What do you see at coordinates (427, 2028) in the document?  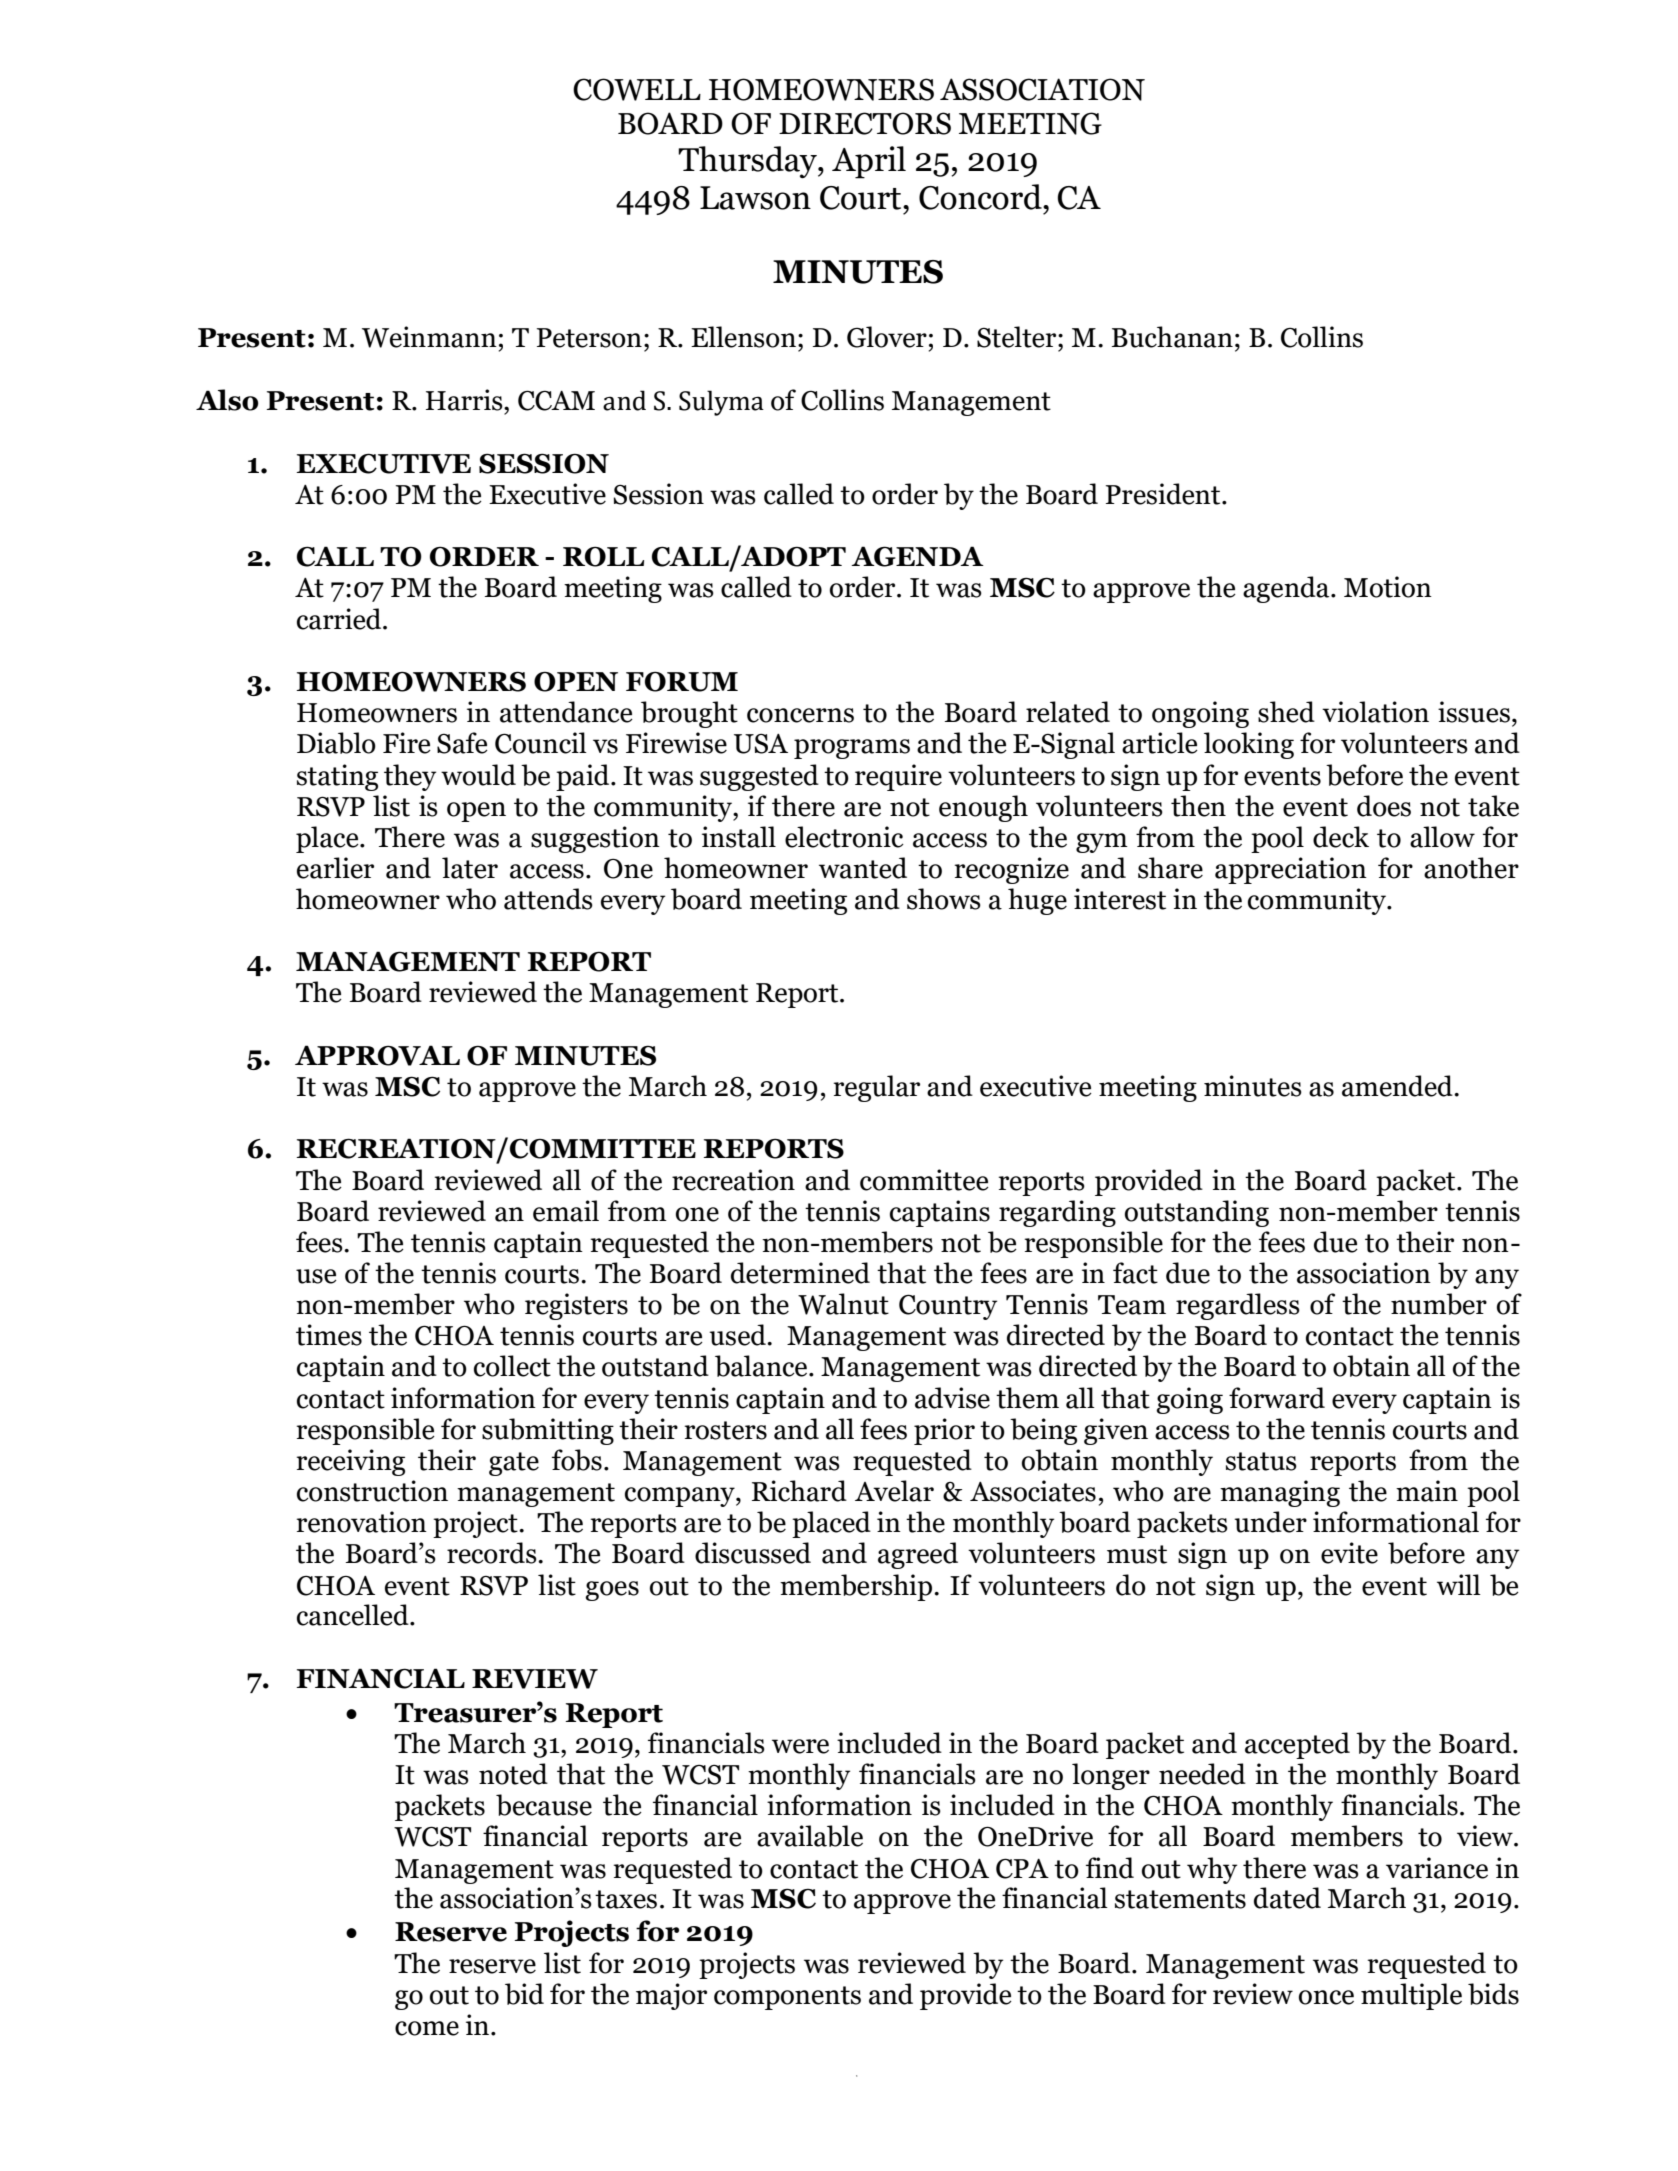 I see `come` at bounding box center [427, 2028].
